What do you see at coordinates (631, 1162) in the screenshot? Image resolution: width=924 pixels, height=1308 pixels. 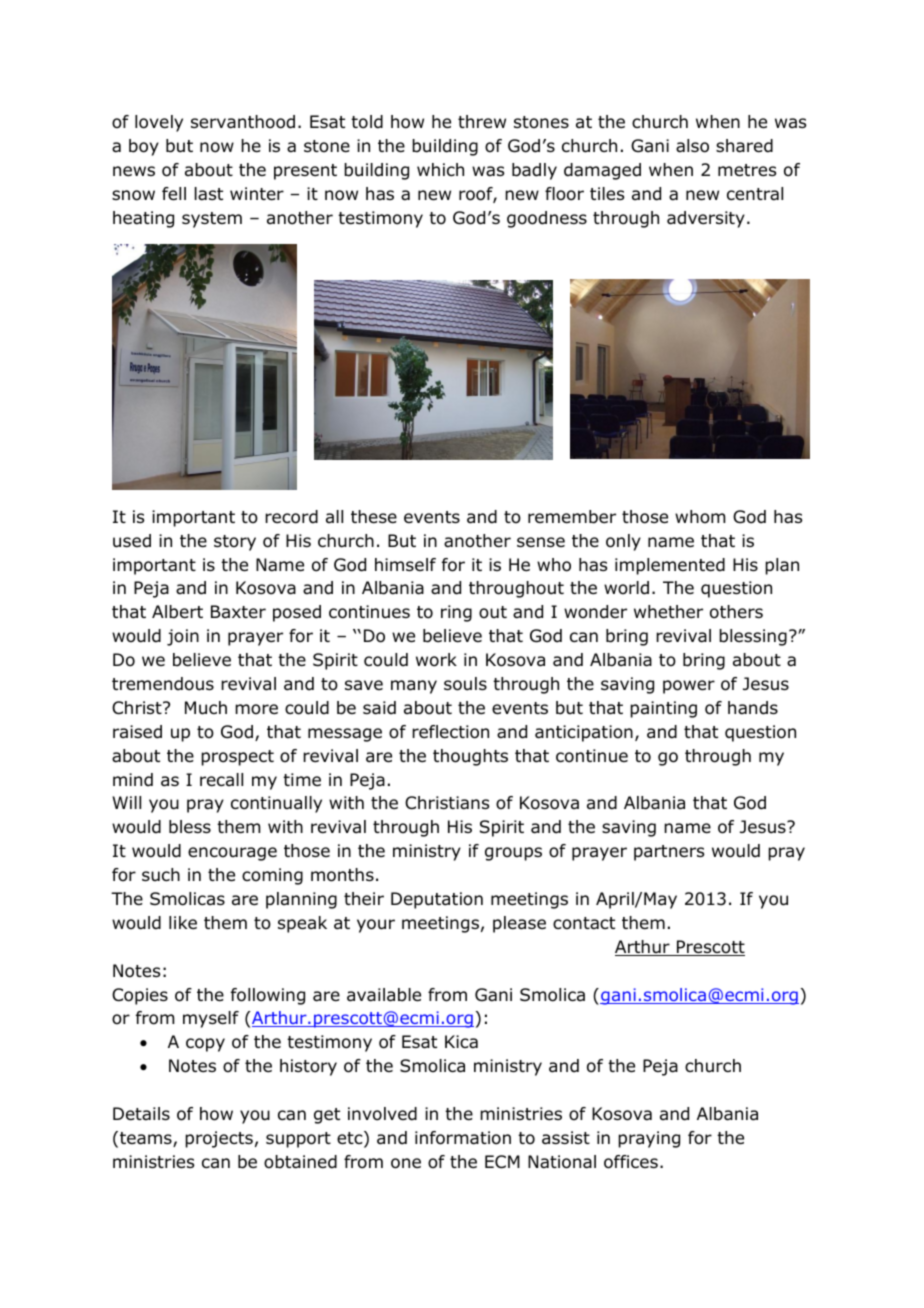 I see `offices` at bounding box center [631, 1162].
